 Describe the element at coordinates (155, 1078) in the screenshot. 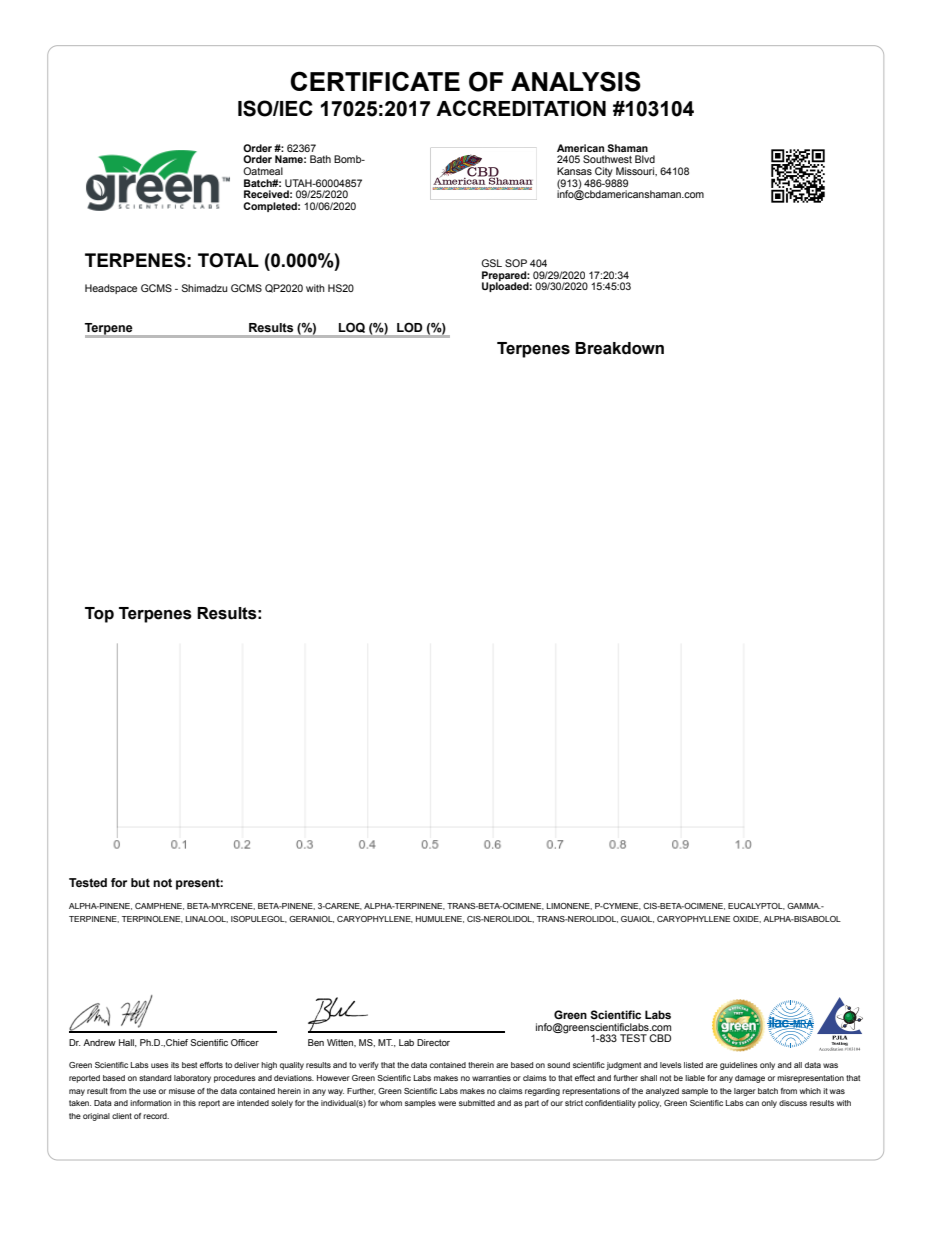

I see `standard` at that location.
